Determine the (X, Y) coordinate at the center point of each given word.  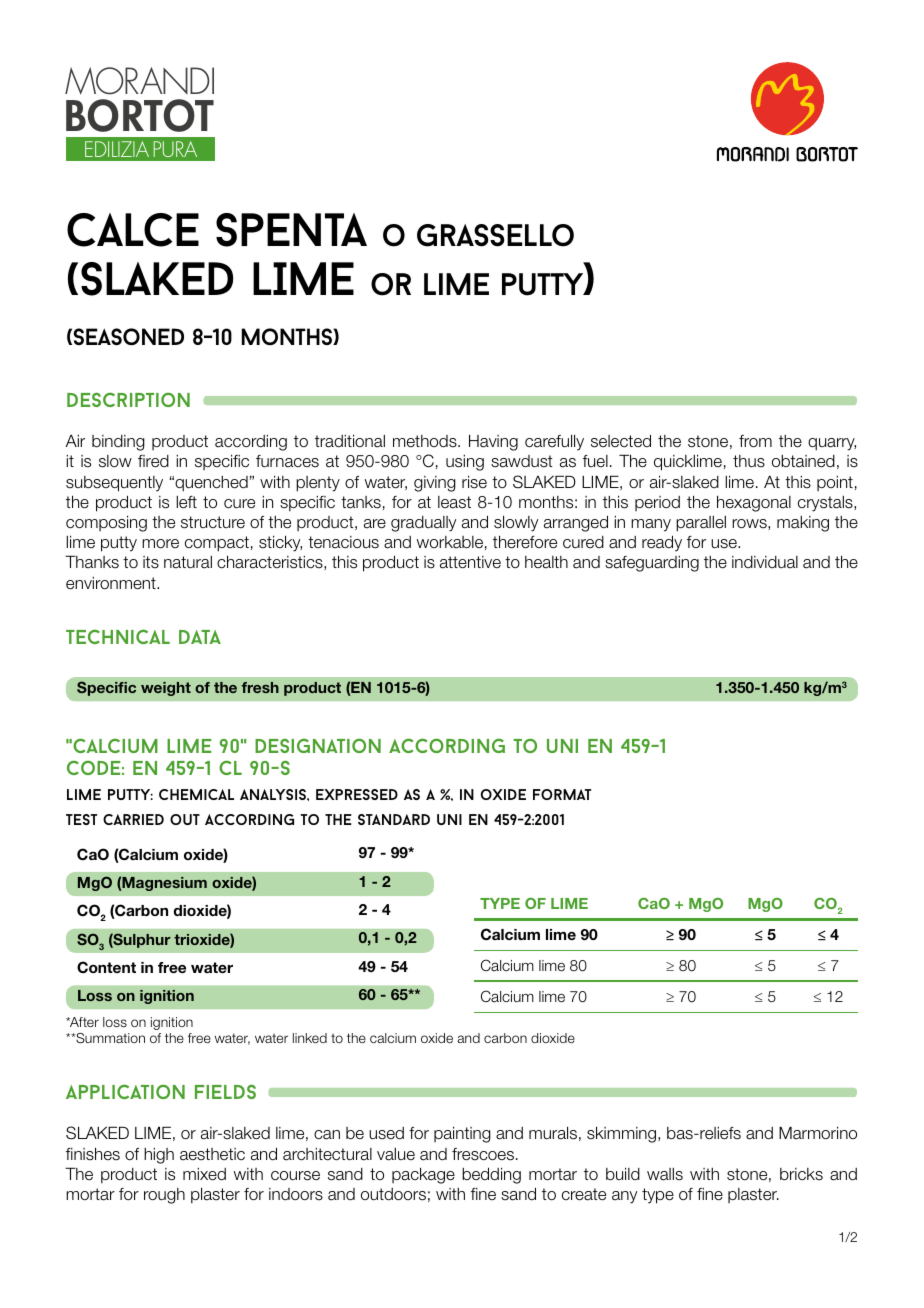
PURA (175, 149)
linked (310, 1038)
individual (765, 562)
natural (188, 562)
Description (128, 399)
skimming (623, 1134)
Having (493, 442)
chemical (196, 794)
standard (394, 819)
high (159, 1156)
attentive (470, 562)
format (562, 794)
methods (426, 441)
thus (749, 461)
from (755, 441)
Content (106, 967)
